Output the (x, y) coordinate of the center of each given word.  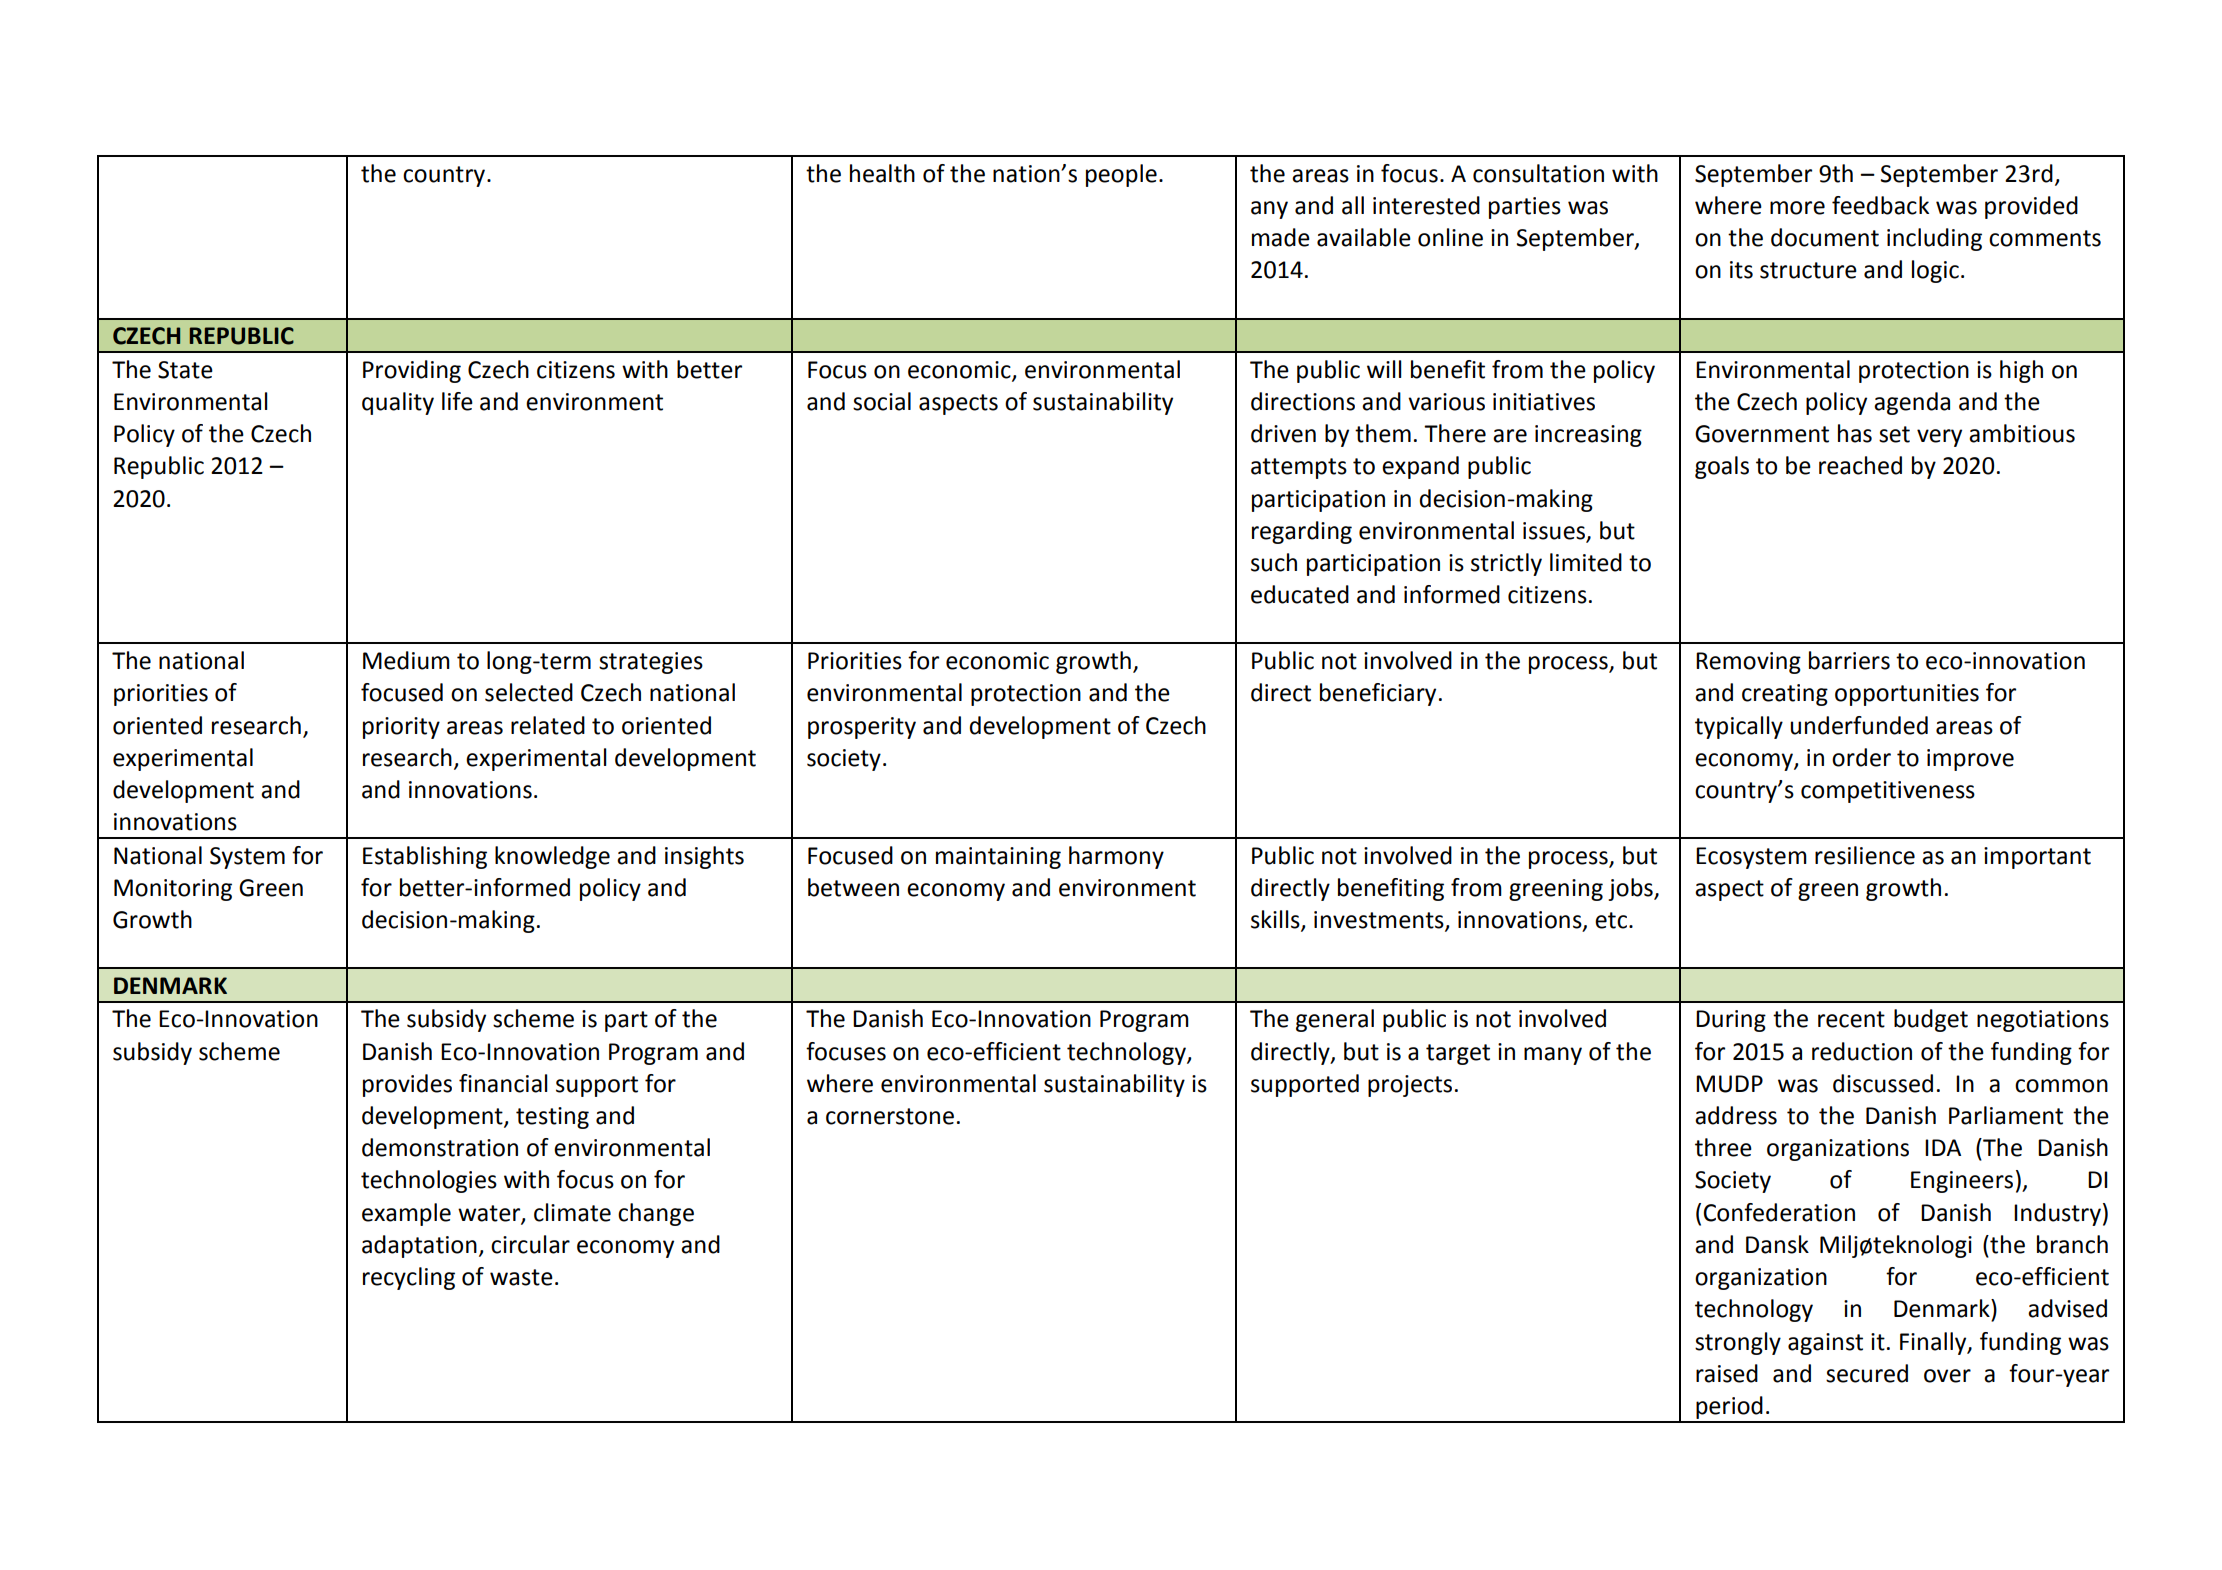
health (882, 173)
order (1861, 757)
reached (1860, 465)
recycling (409, 1278)
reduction (1862, 1051)
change (656, 1214)
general (1335, 1020)
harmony (1116, 857)
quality (398, 403)
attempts (1299, 468)
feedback (1880, 205)
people (1121, 175)
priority (401, 728)
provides (407, 1085)
